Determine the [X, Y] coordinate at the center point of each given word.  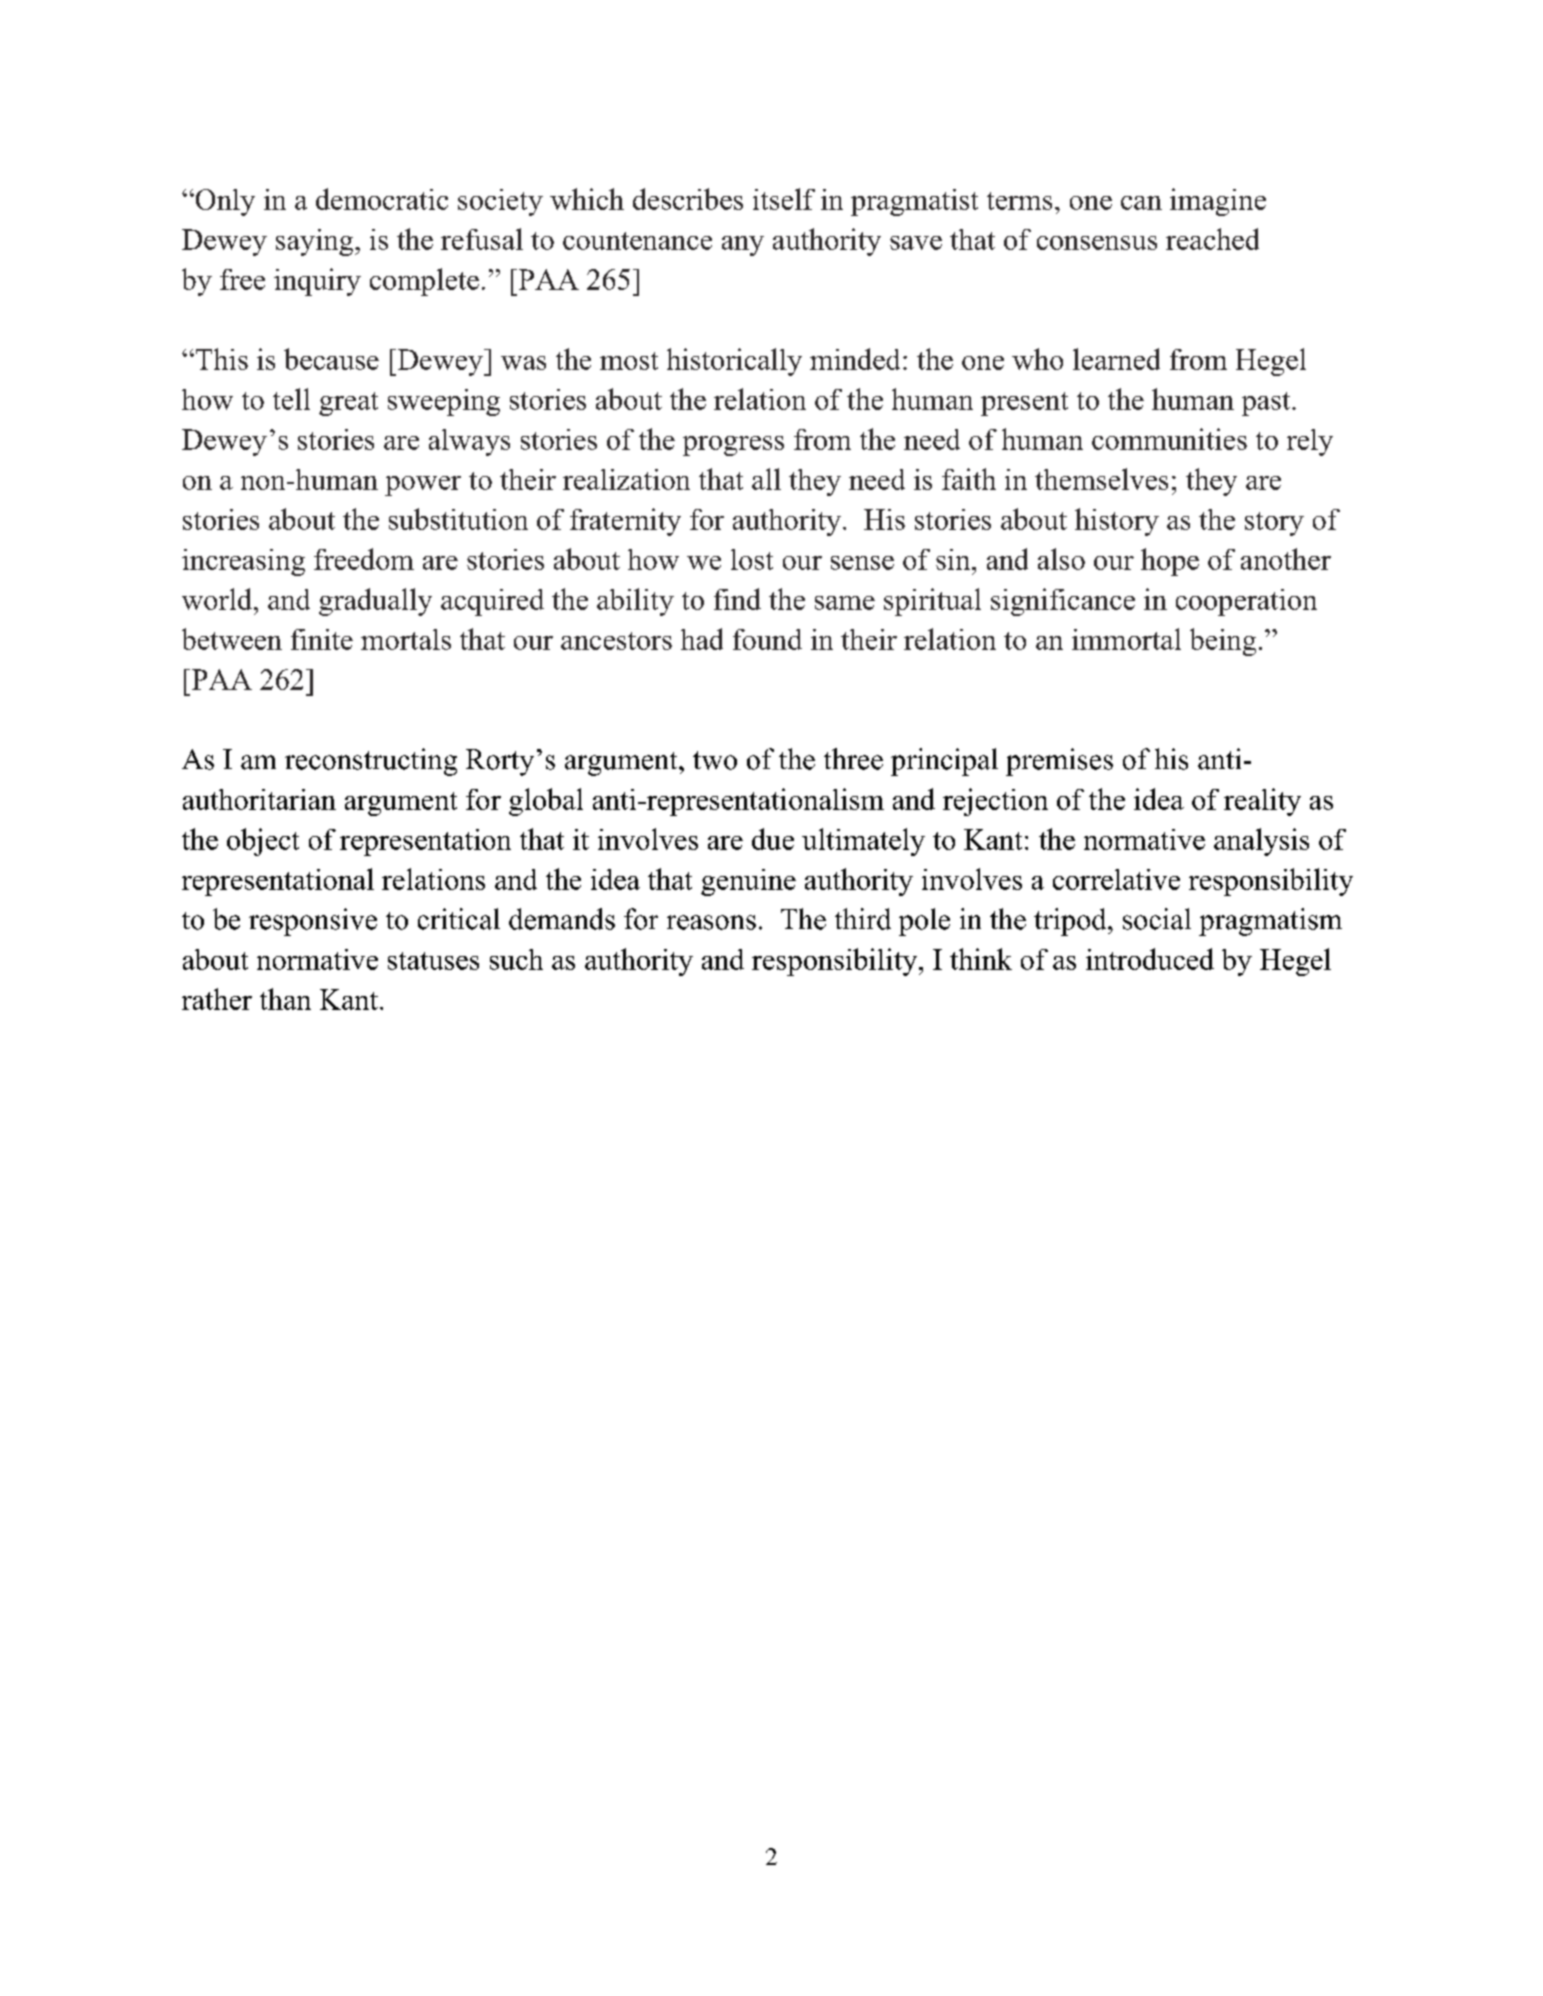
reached [1212, 239]
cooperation [1246, 602]
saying [316, 242]
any [743, 246]
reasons [711, 922]
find [737, 599]
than [285, 999]
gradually [375, 602]
